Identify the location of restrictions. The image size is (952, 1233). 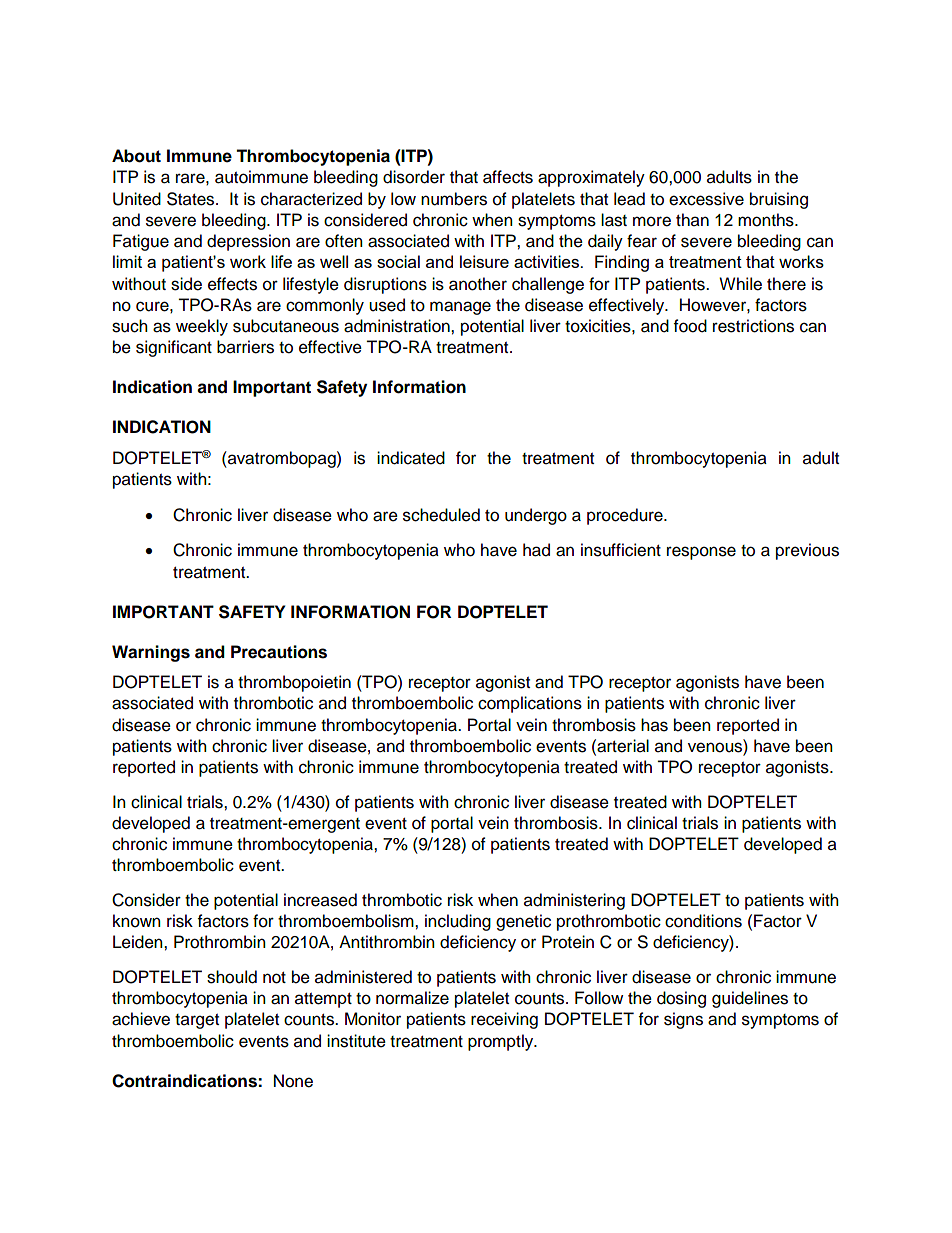
(753, 326).
